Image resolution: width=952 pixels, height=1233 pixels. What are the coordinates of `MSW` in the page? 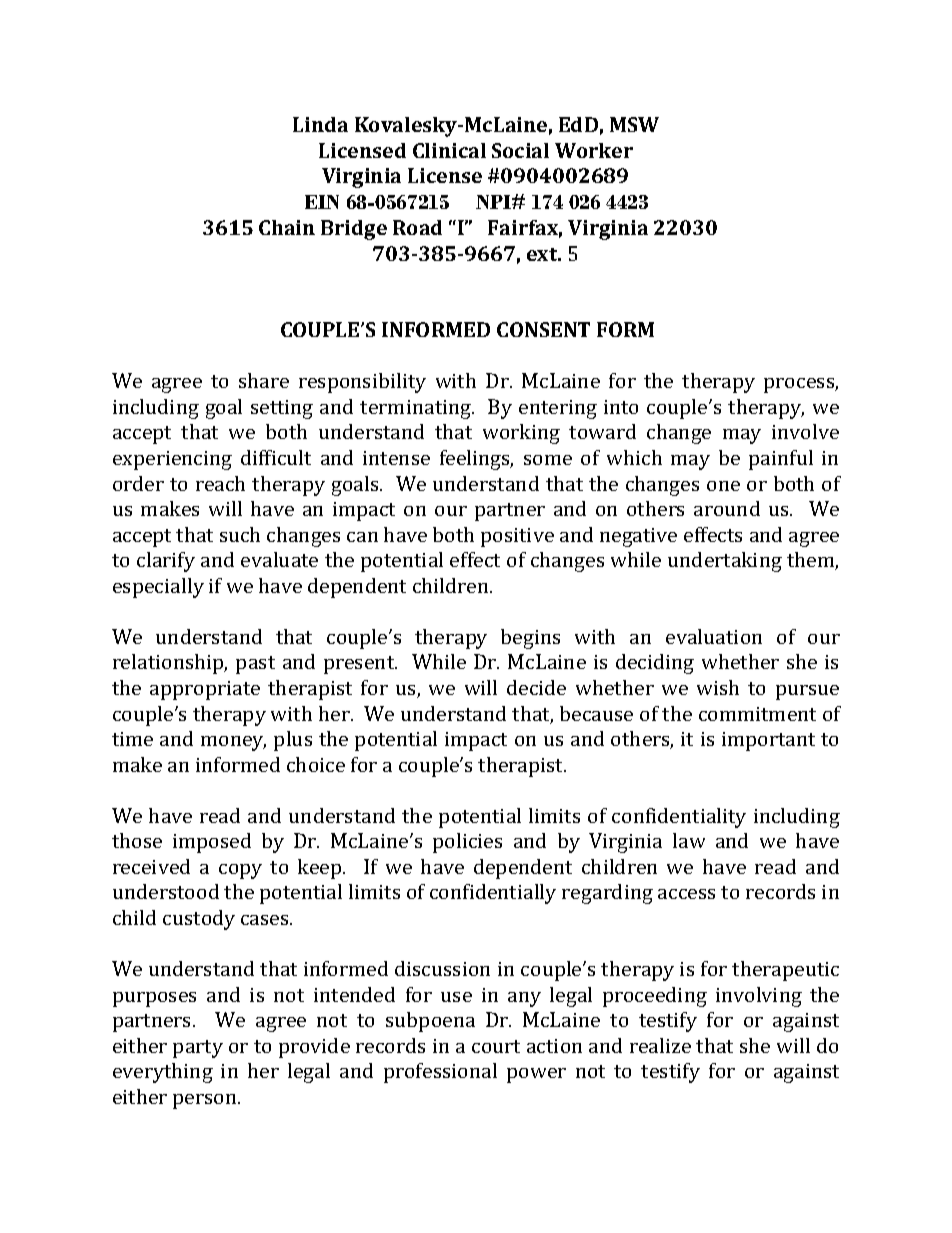 It's located at (634, 124).
